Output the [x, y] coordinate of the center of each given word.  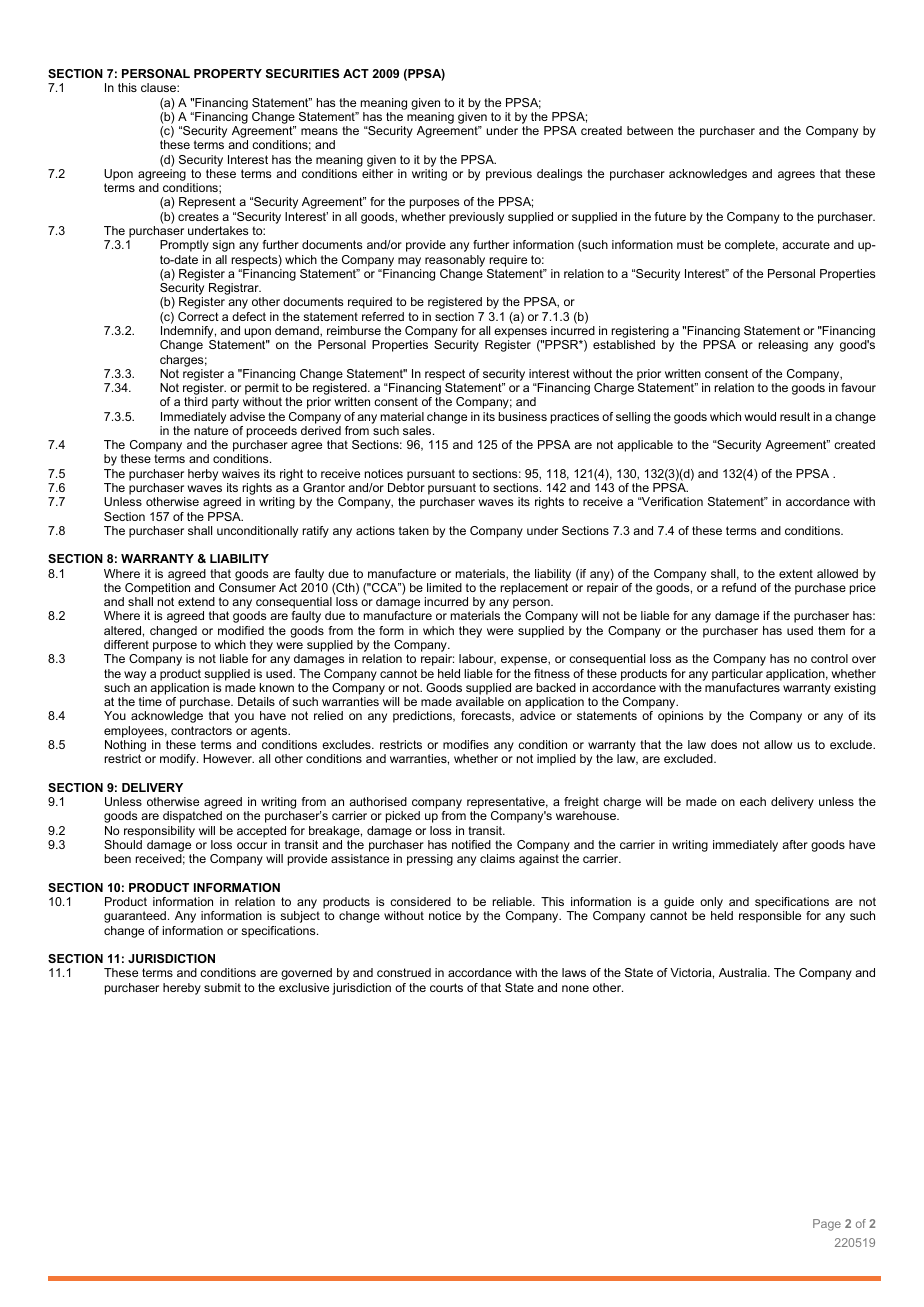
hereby [182, 989]
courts [446, 987]
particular [737, 675]
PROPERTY [228, 73]
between [650, 130]
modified [241, 630]
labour [477, 659]
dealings [559, 175]
